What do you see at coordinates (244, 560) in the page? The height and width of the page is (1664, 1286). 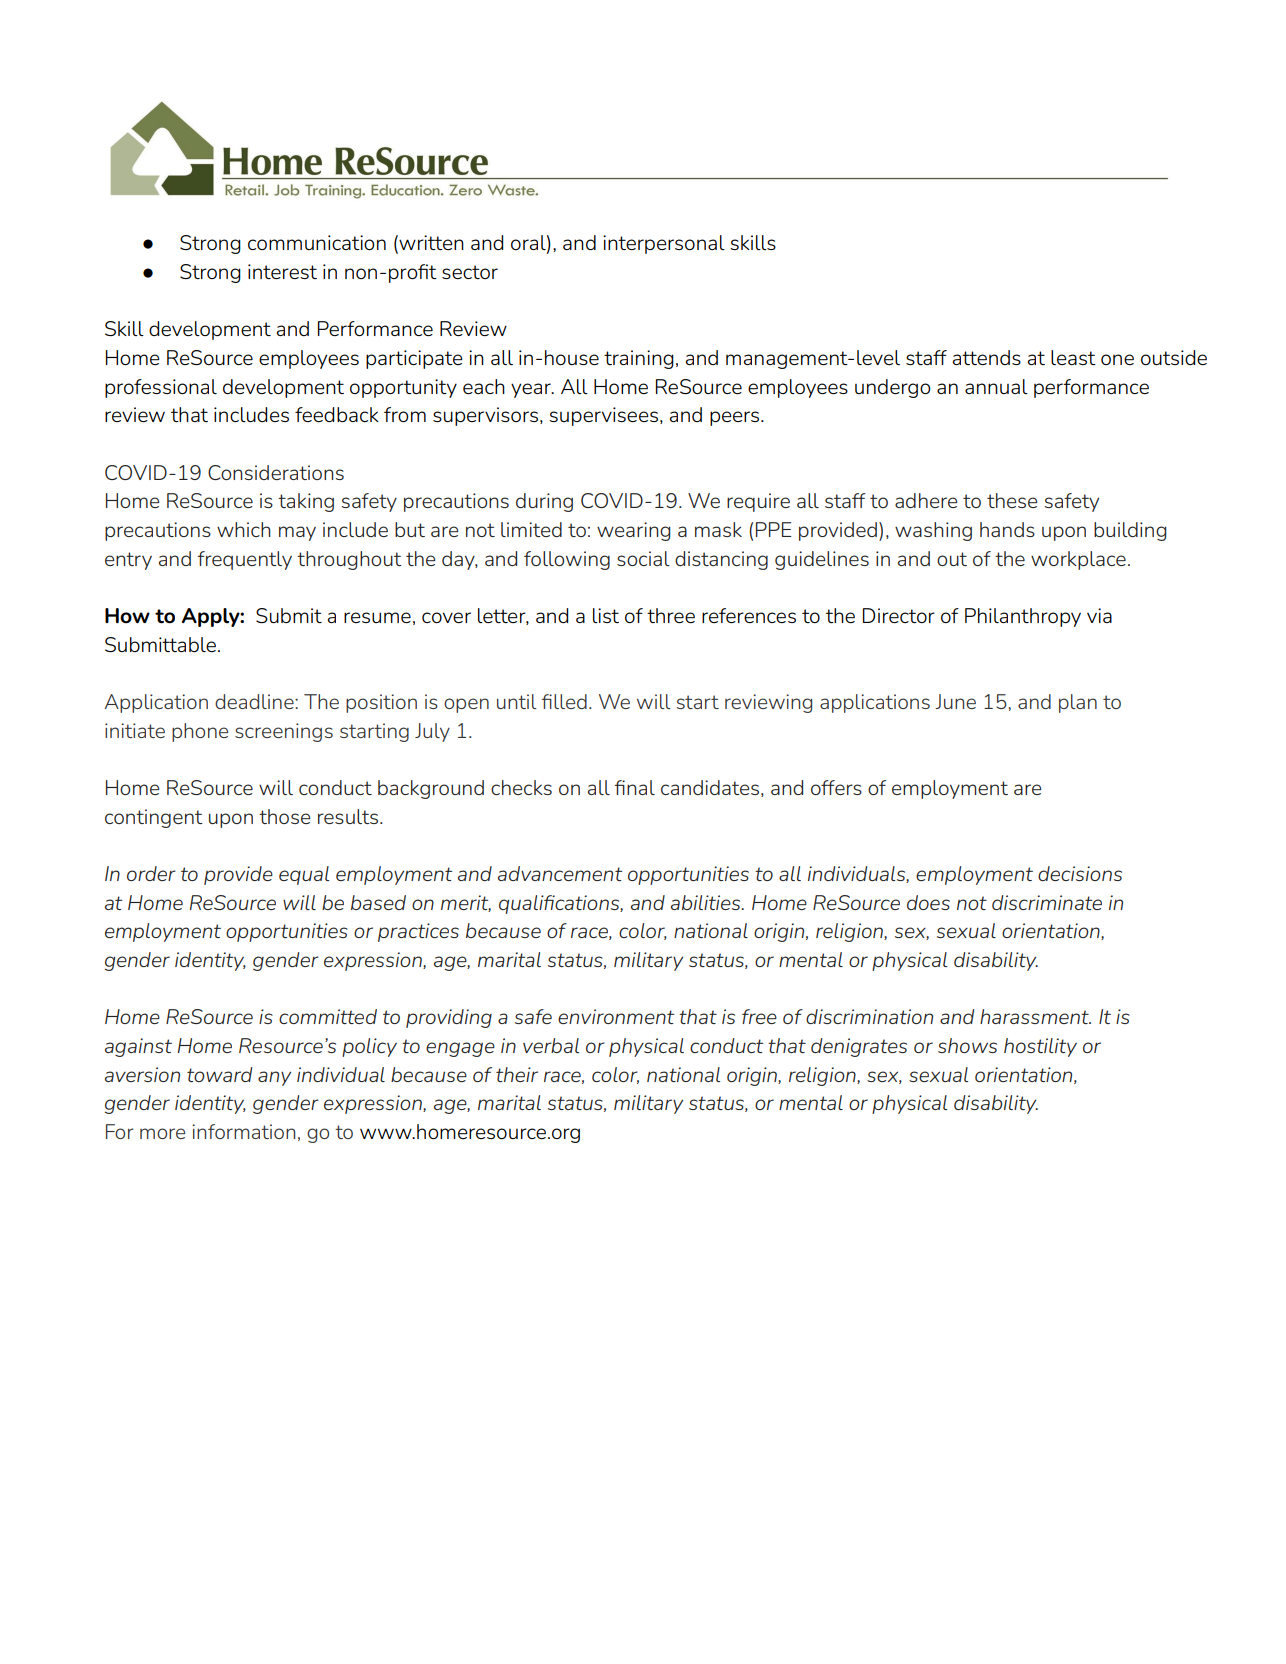 I see `frequently` at bounding box center [244, 560].
